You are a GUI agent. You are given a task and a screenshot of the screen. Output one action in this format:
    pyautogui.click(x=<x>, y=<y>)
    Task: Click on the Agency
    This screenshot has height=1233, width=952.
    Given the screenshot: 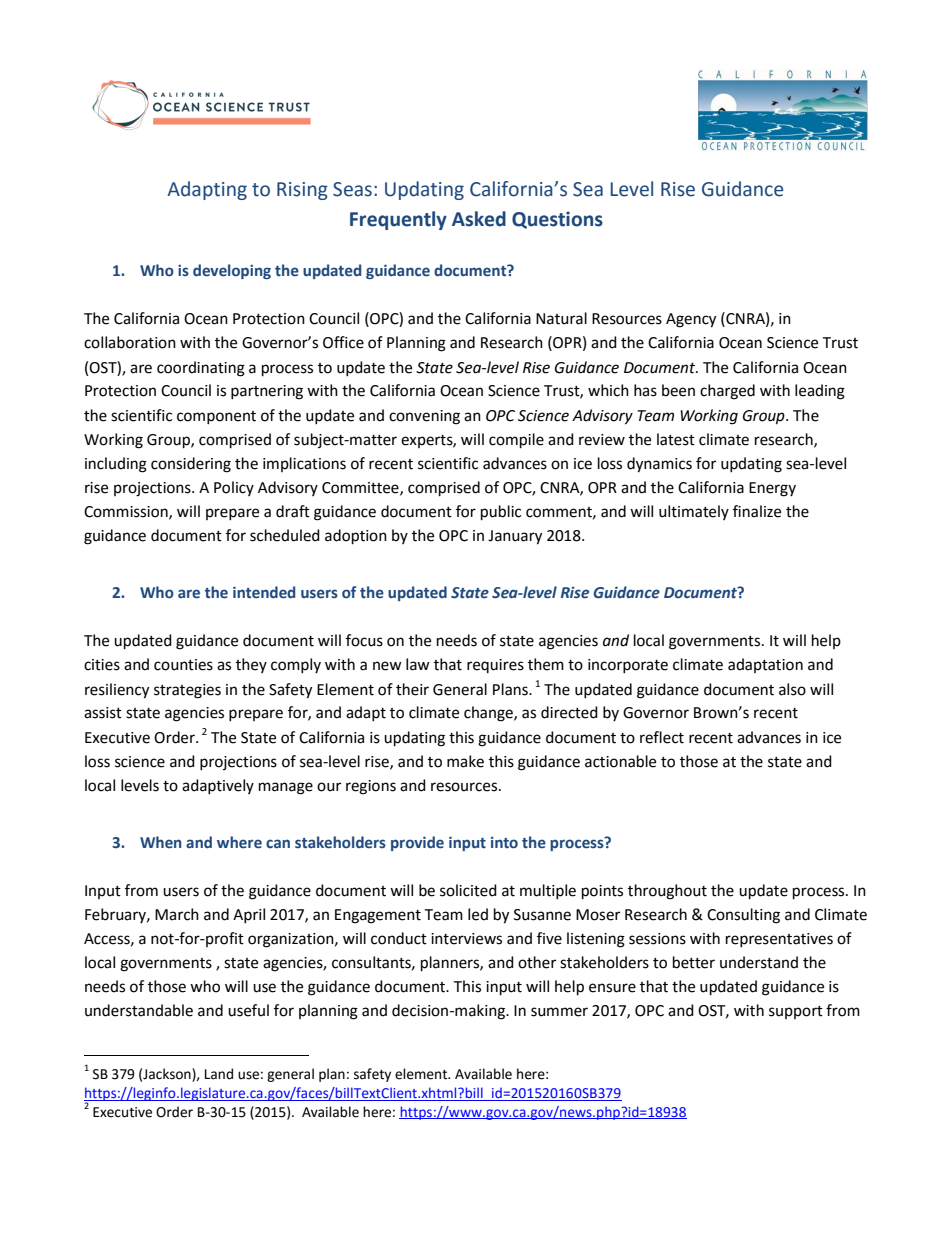 What is the action you would take?
    pyautogui.click(x=691, y=320)
